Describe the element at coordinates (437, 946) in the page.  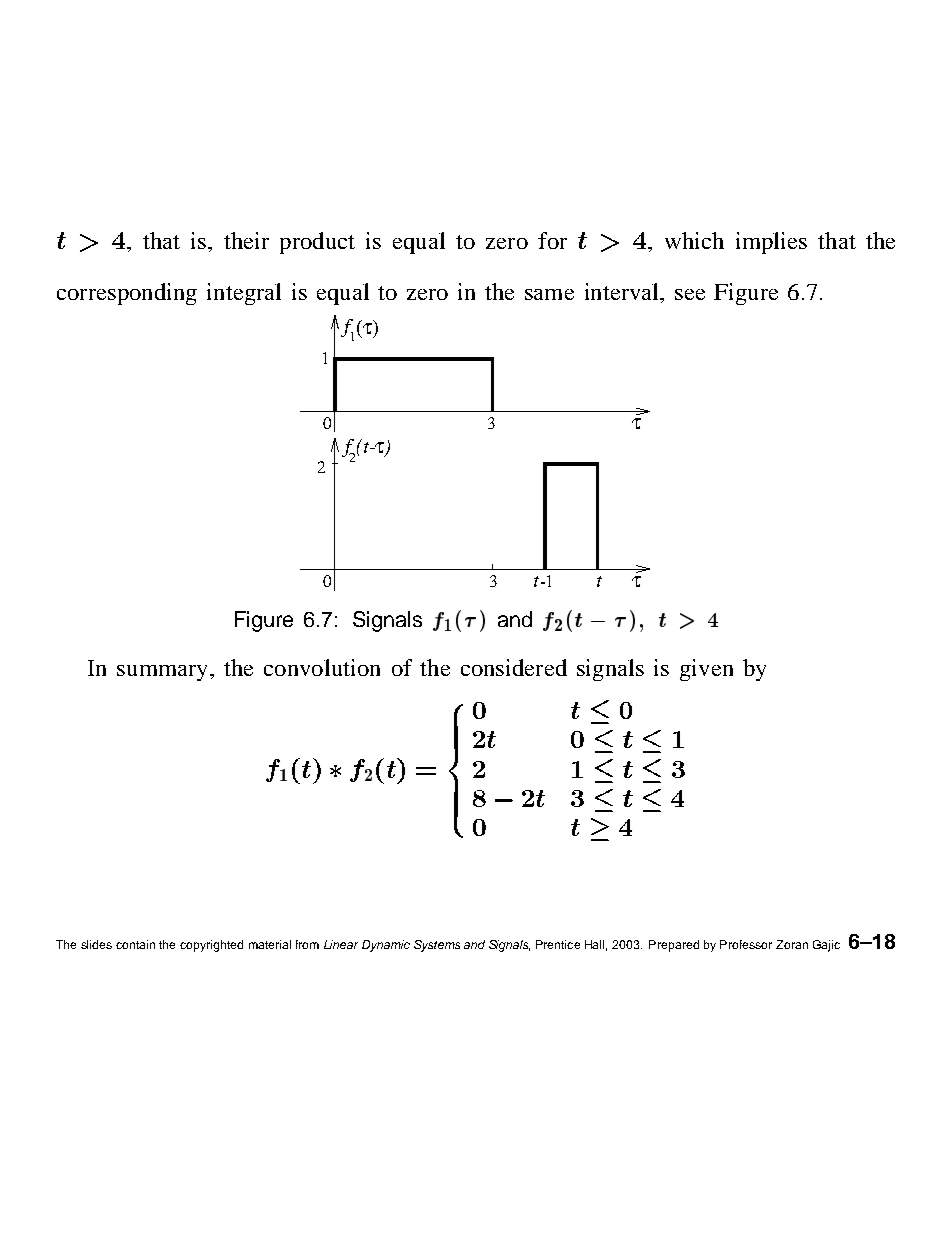
I see `Systems` at that location.
